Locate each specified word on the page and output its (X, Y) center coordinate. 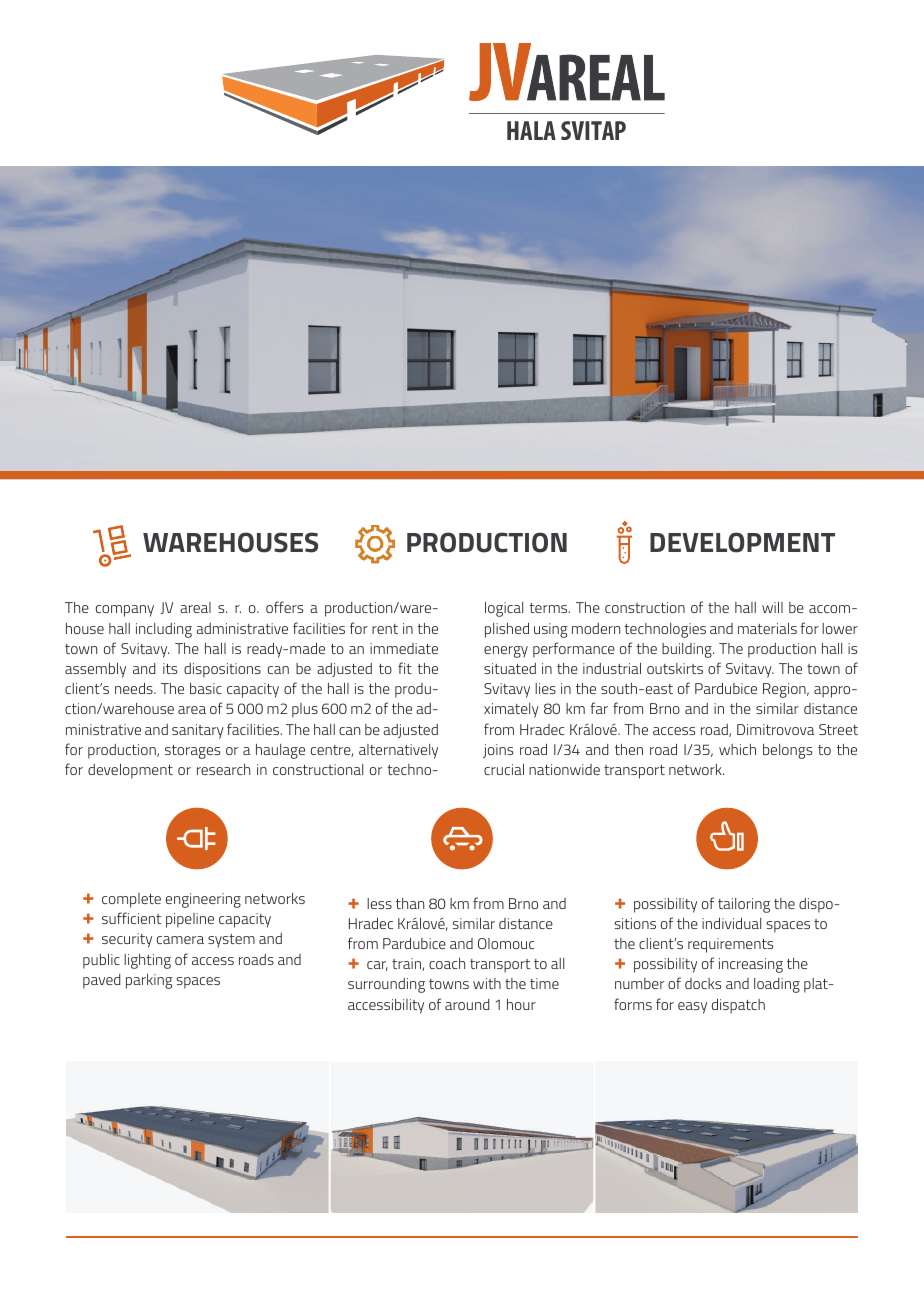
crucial (504, 769)
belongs (787, 751)
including (164, 630)
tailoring (744, 905)
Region (785, 690)
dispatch (738, 1006)
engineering (203, 900)
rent (385, 629)
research (223, 769)
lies (545, 688)
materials (767, 628)
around (467, 1004)
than (410, 903)
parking (149, 981)
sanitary (198, 731)
